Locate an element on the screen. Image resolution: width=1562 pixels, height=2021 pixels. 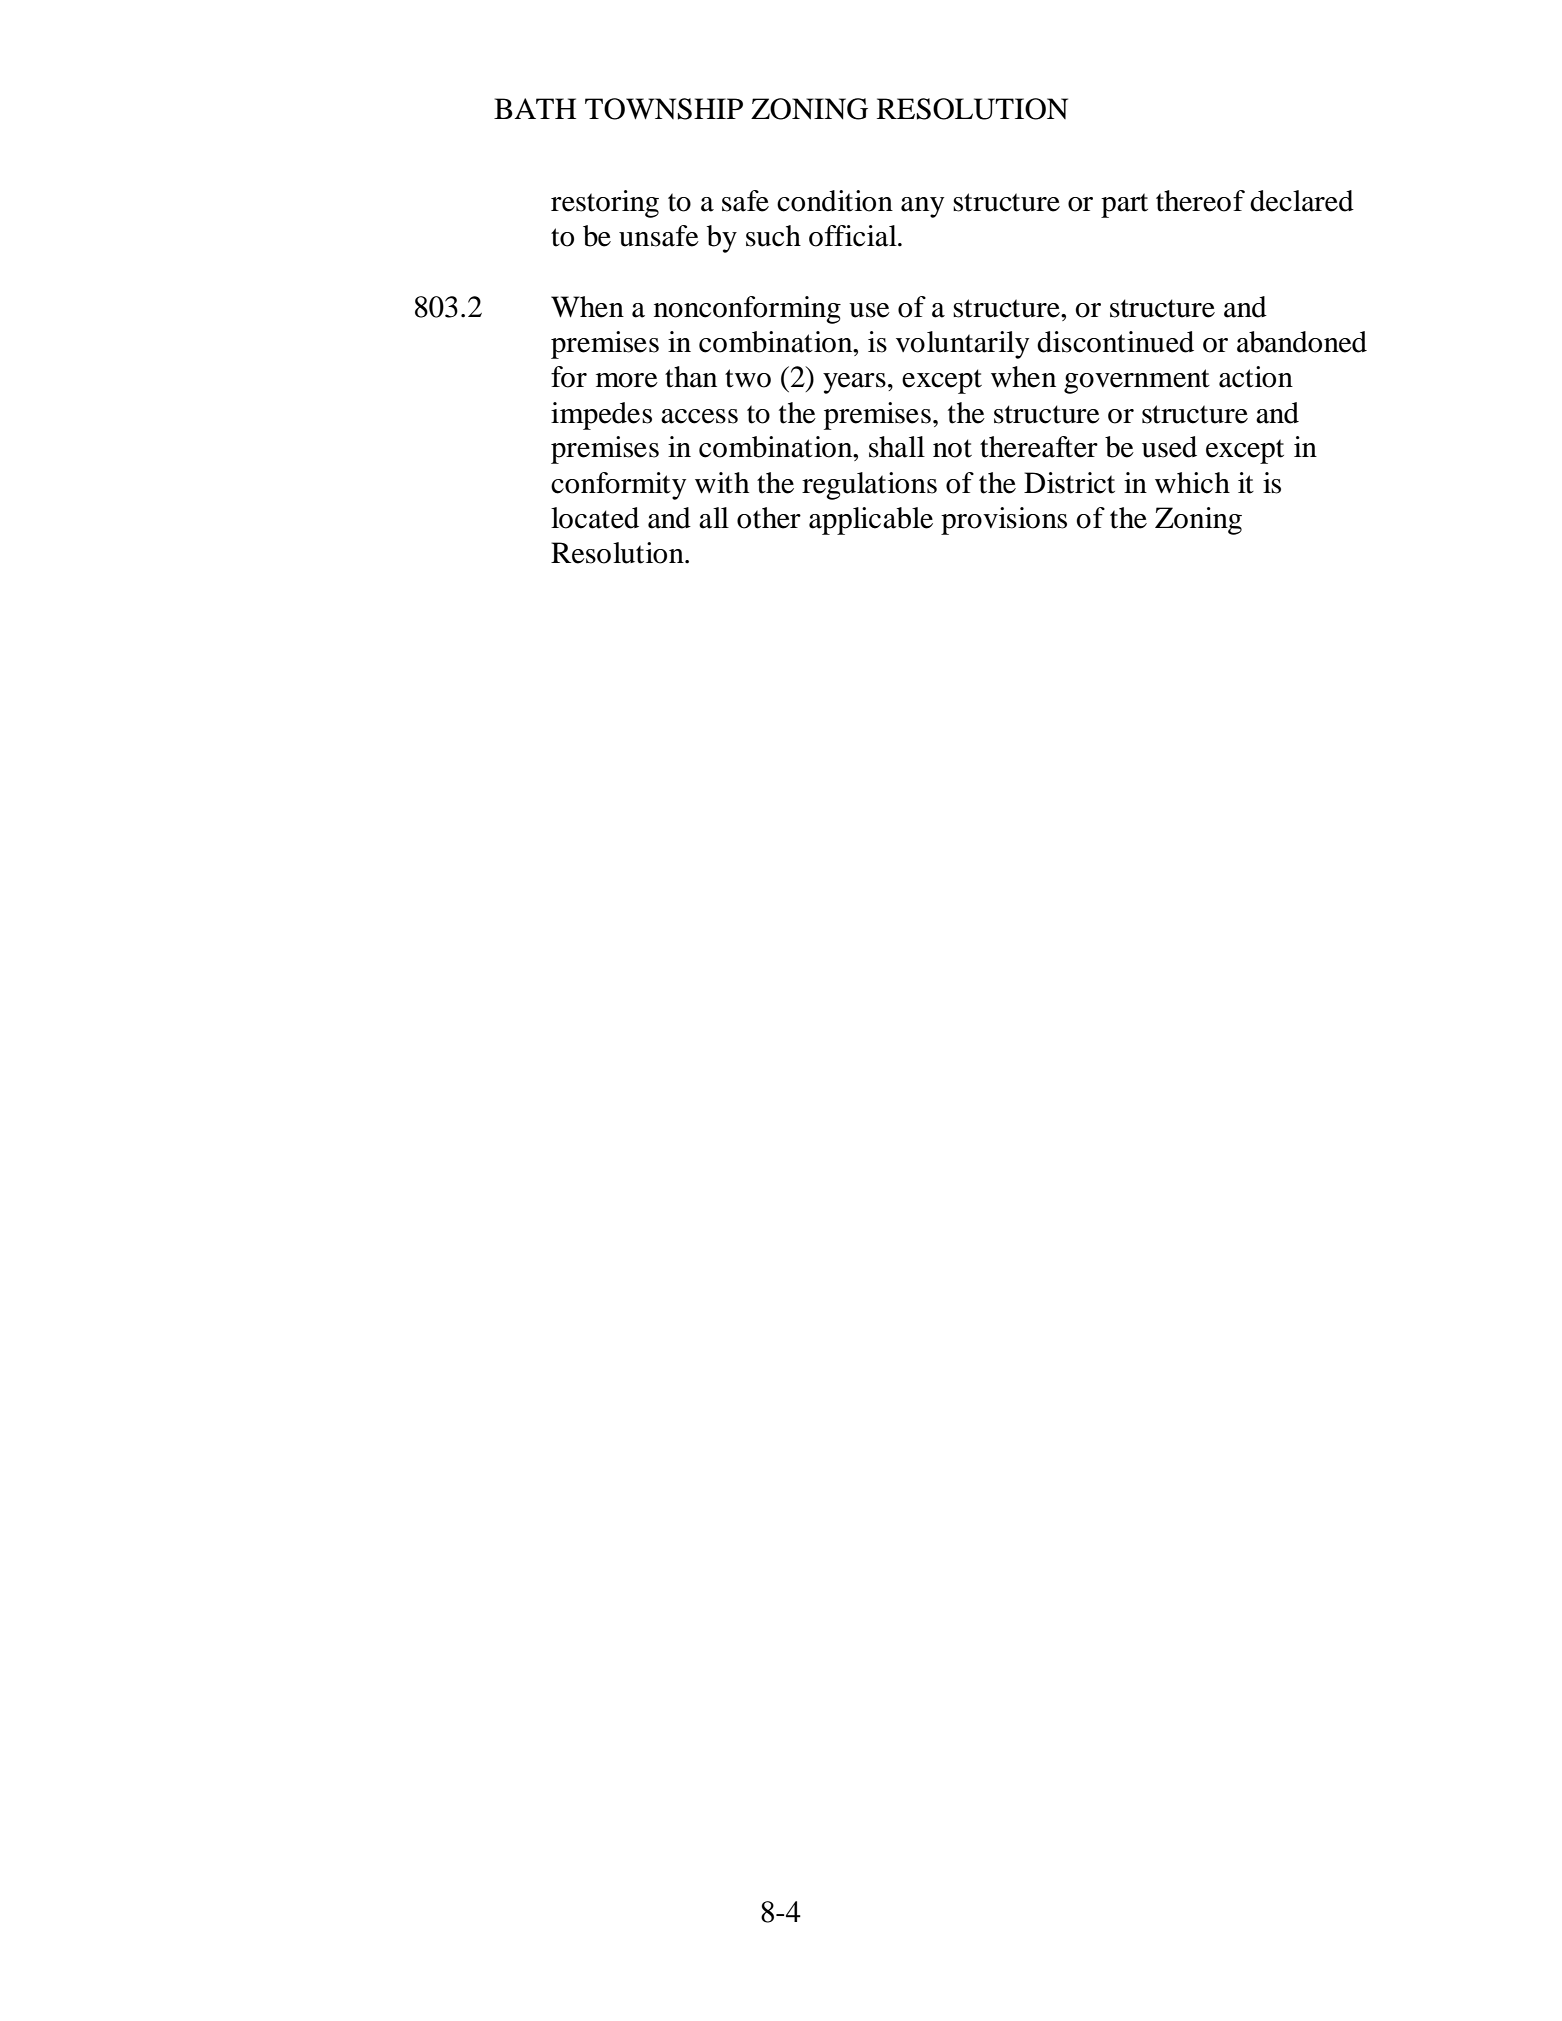
part is located at coordinates (1124, 205).
